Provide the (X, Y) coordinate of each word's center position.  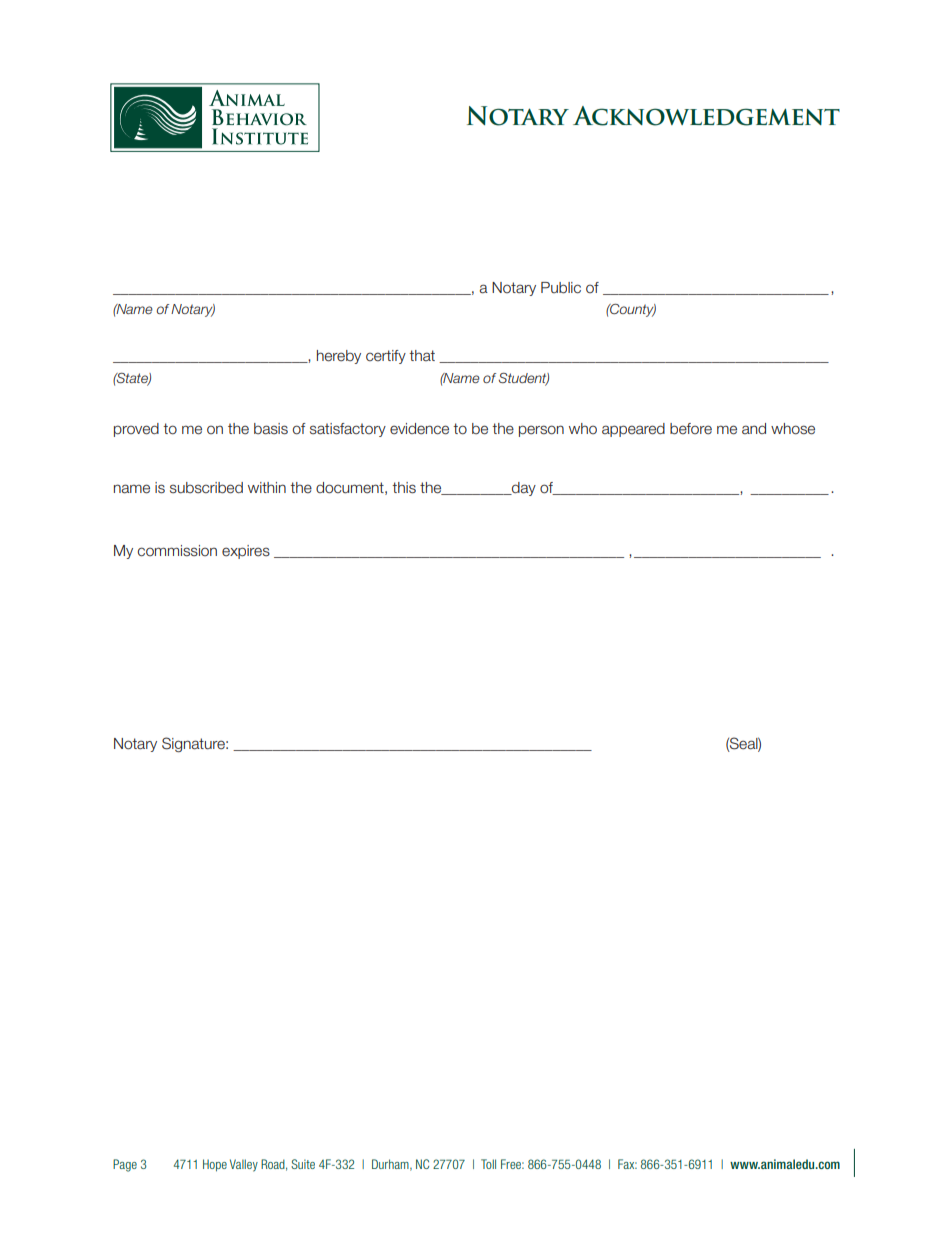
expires (246, 552)
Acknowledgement (706, 116)
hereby (339, 357)
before (691, 429)
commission (177, 551)
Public (561, 288)
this (404, 488)
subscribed (206, 488)
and (754, 428)
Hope (215, 1165)
